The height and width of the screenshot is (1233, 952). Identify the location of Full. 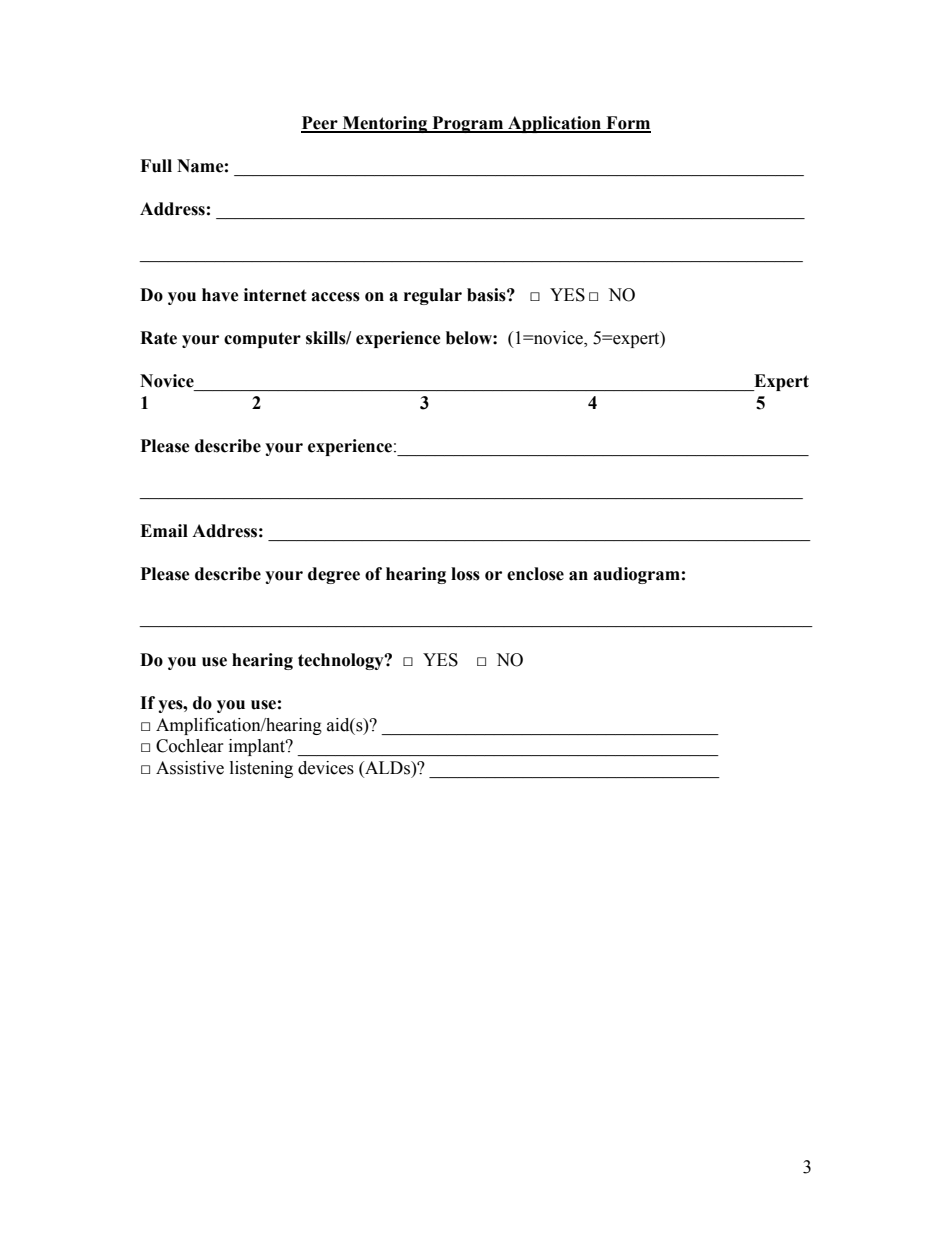
(156, 166).
